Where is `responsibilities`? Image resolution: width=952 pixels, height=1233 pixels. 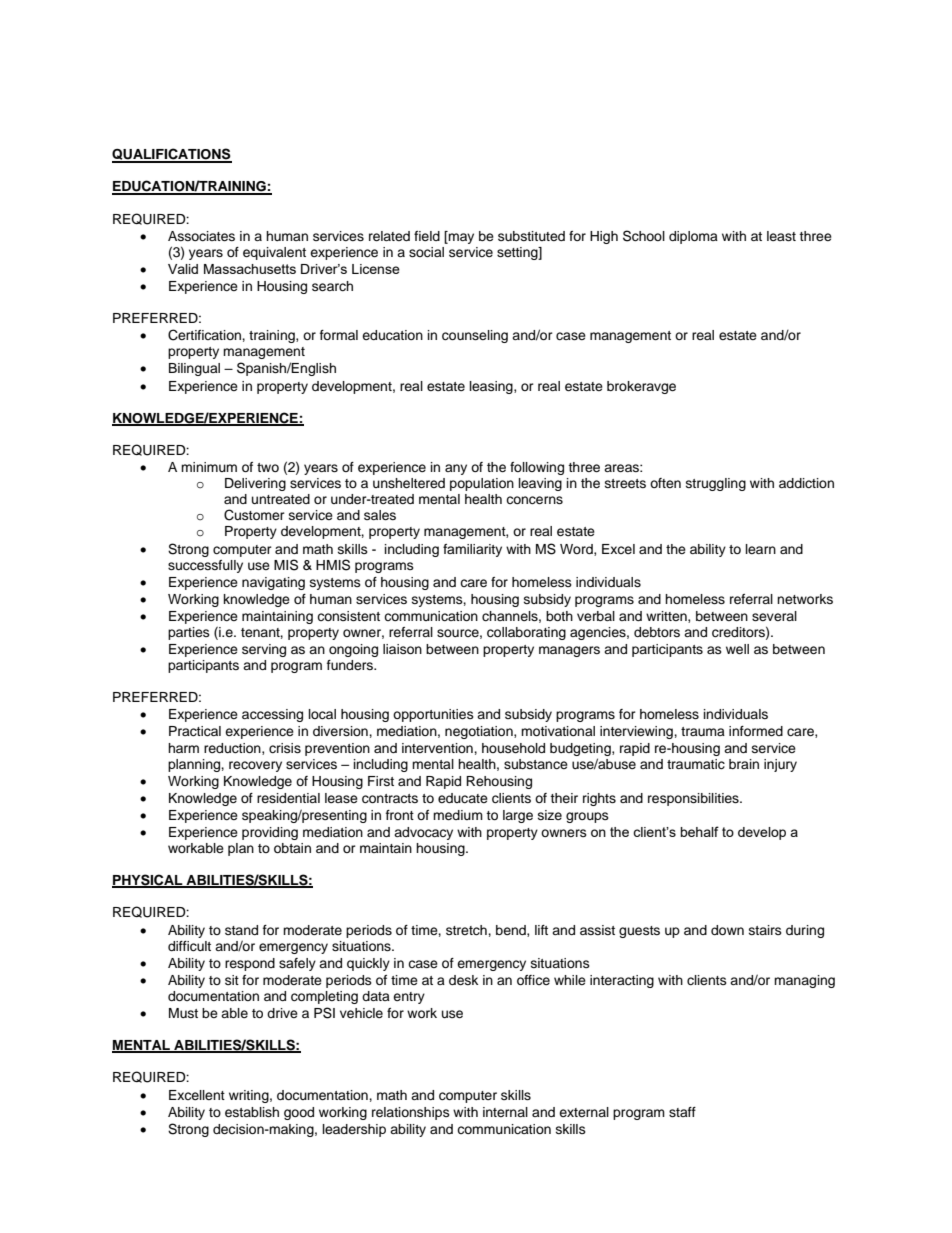 responsibilities is located at coordinates (694, 799).
